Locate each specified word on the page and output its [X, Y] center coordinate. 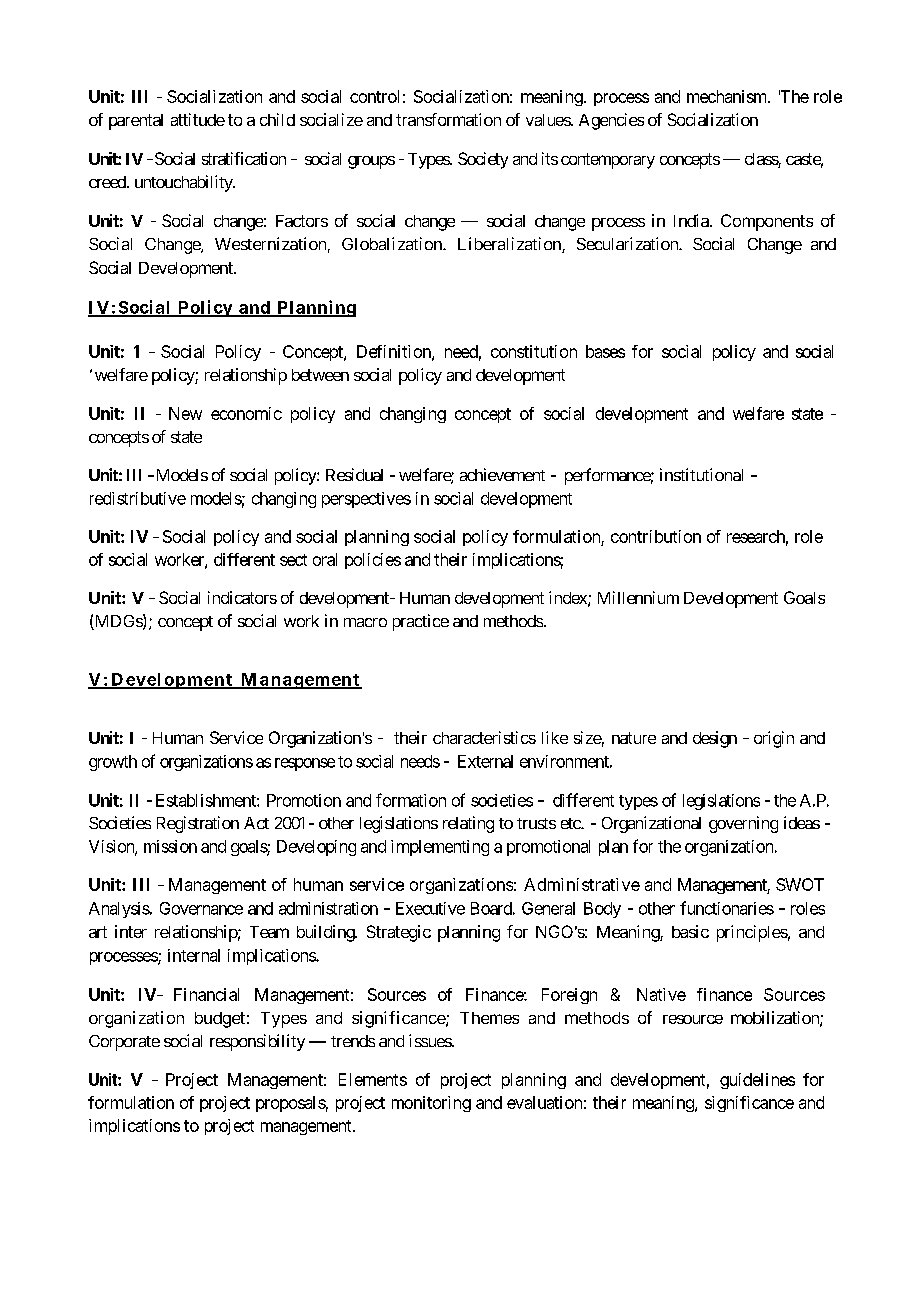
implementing [440, 848]
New [185, 413]
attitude [198, 119]
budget [220, 1020]
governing [743, 824]
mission [170, 846]
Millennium [638, 597]
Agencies [611, 121]
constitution [534, 351]
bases [605, 351]
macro [365, 622]
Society [483, 160]
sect [293, 560]
